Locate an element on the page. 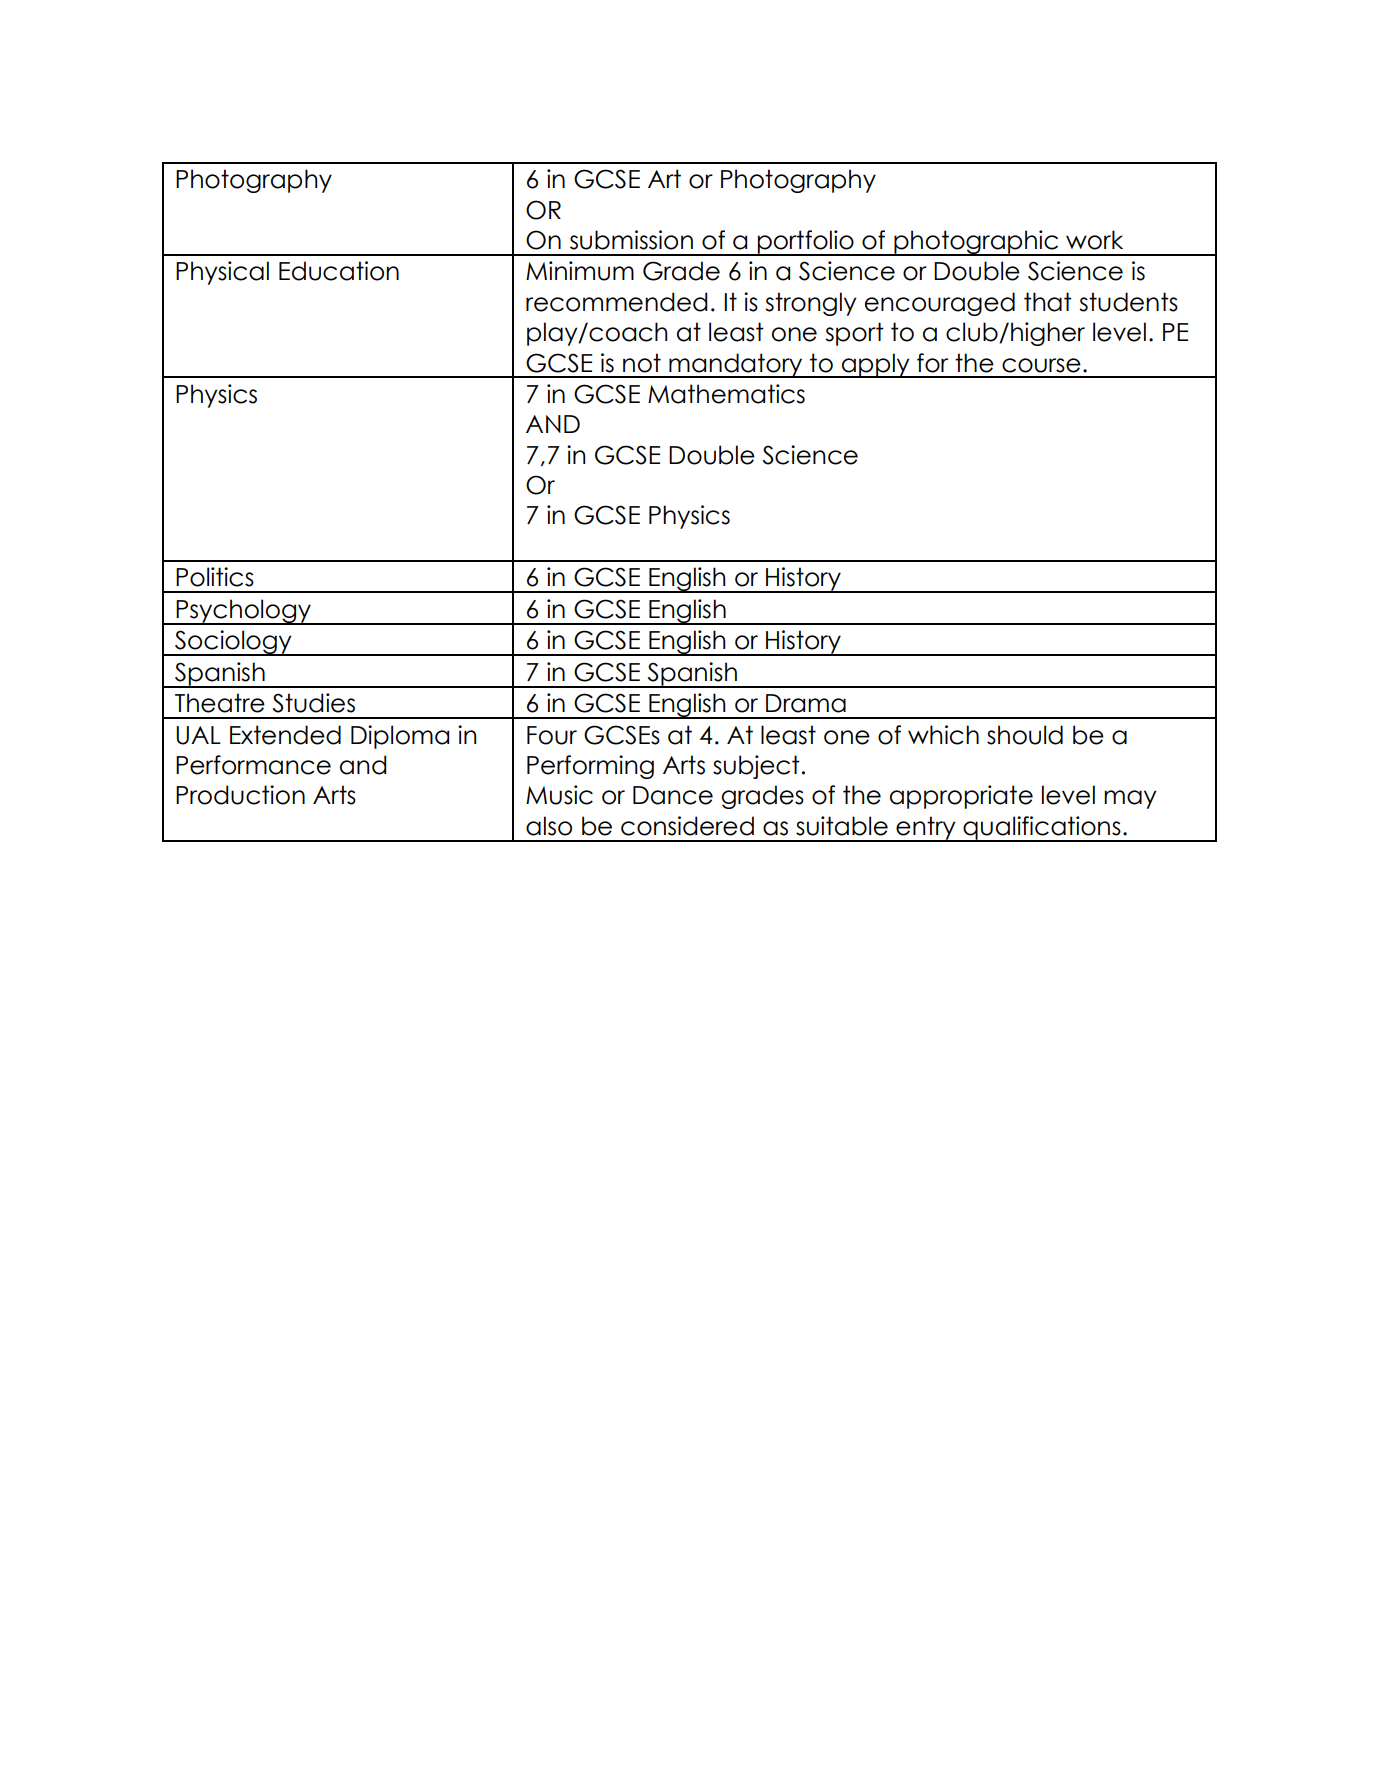 The width and height of the page is (1378, 1783). Education is located at coordinates (339, 271).
